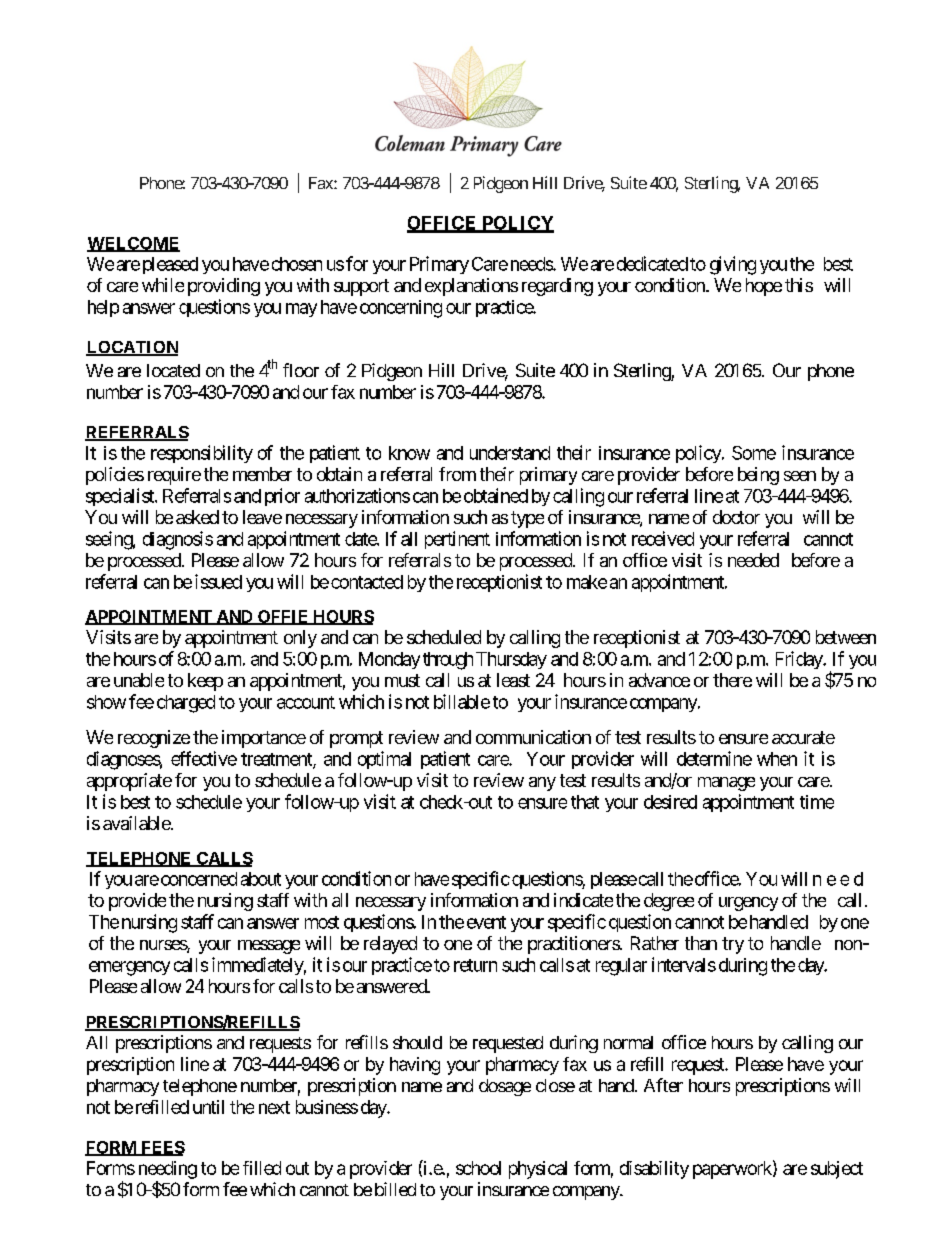 This document has width=952, height=1233. What do you see at coordinates (163, 285) in the document?
I see `while` at bounding box center [163, 285].
